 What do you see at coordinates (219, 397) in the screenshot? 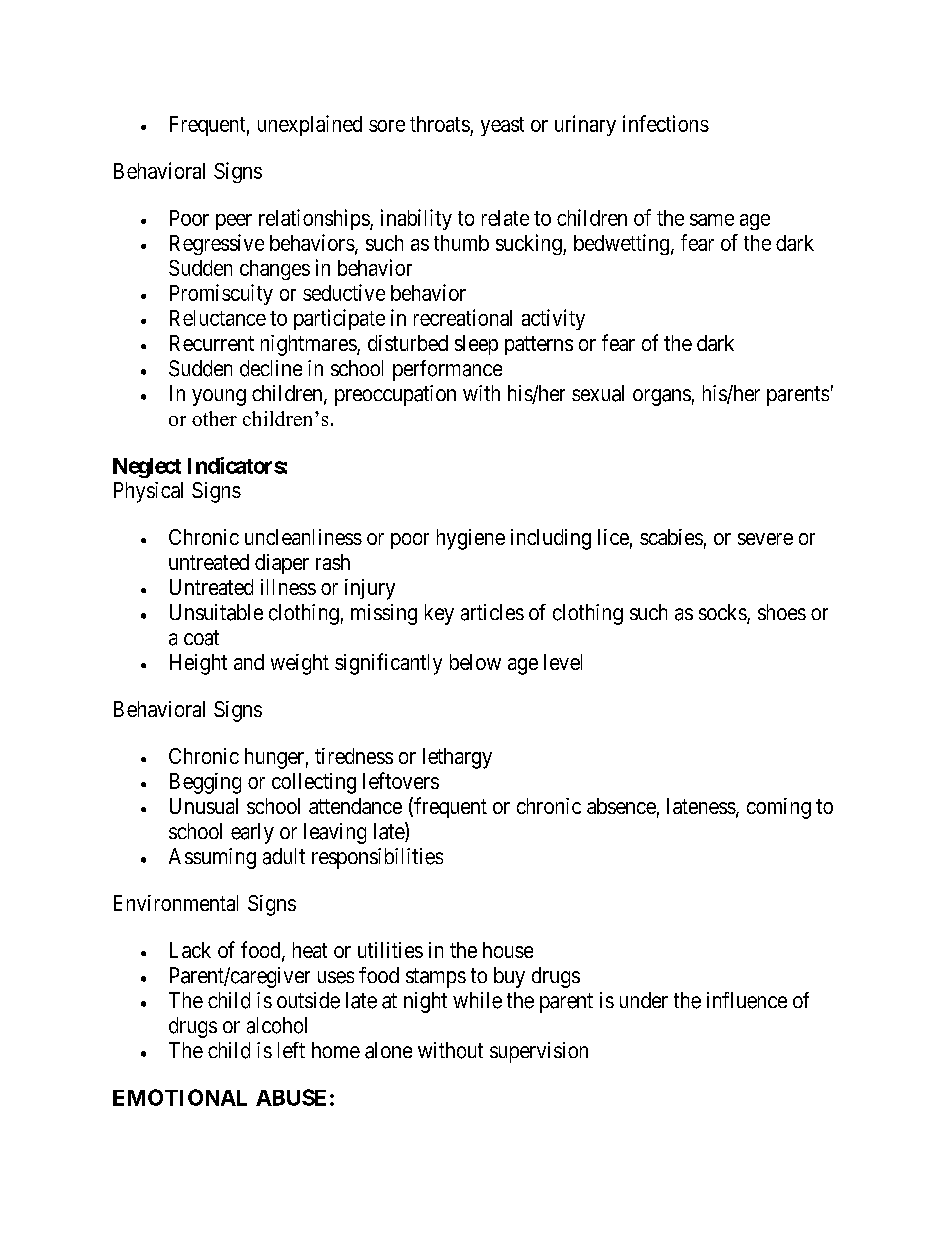
I see `young` at bounding box center [219, 397].
